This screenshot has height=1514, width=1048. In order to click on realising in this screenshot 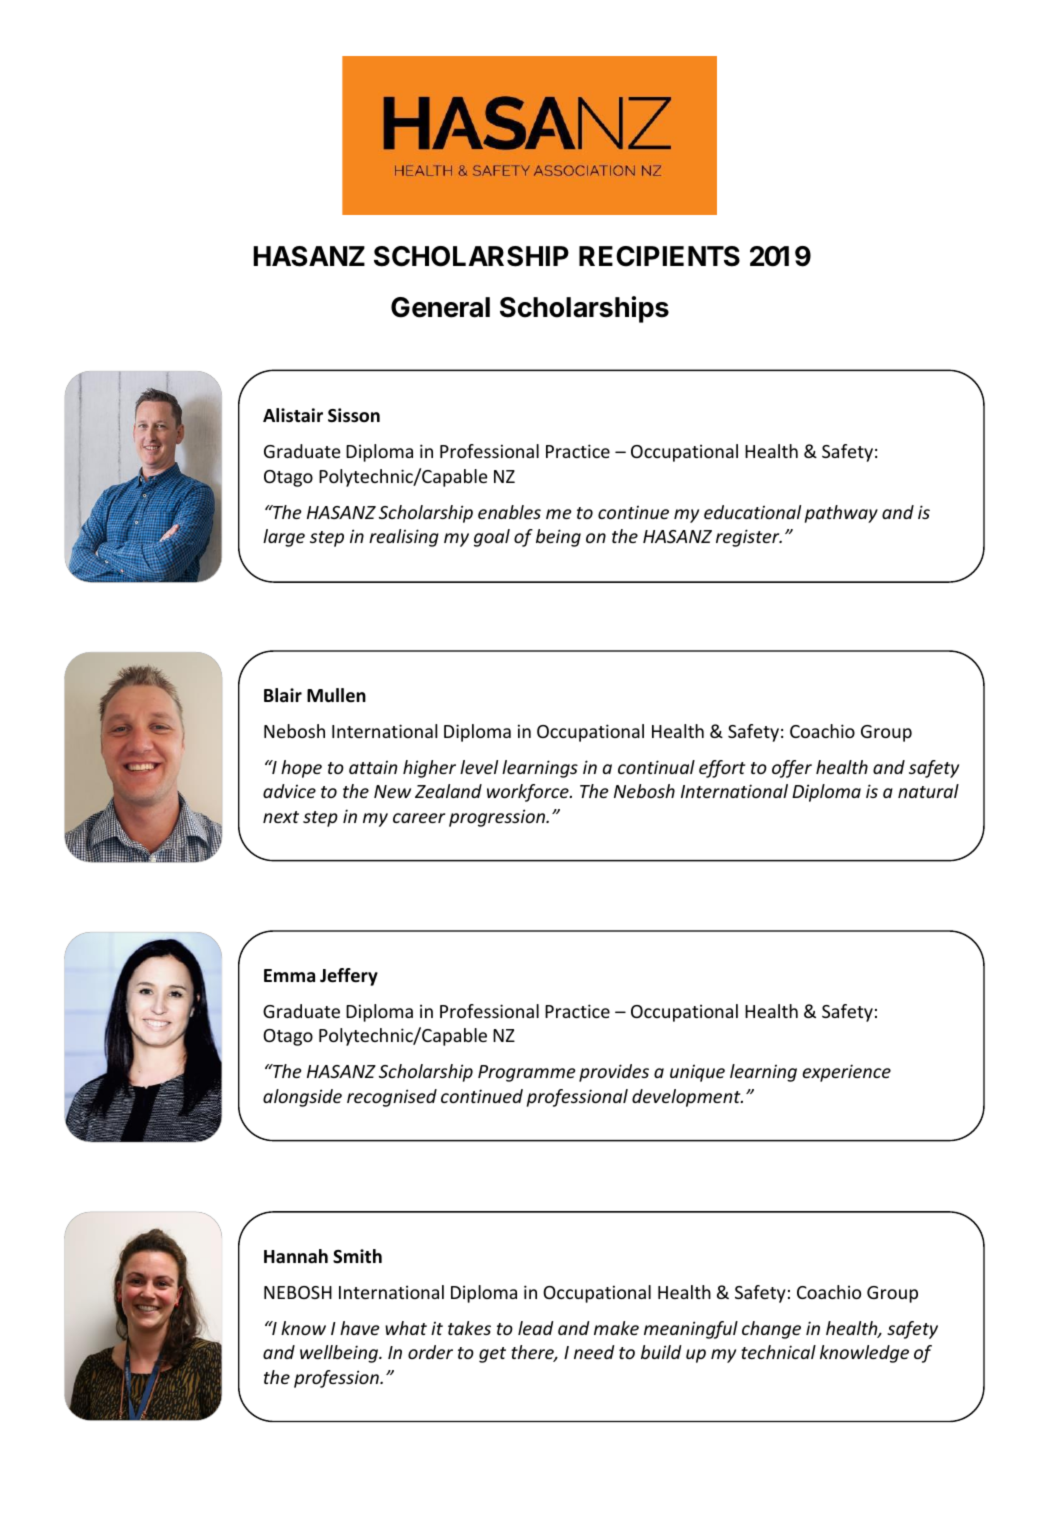, I will do `click(404, 538)`.
